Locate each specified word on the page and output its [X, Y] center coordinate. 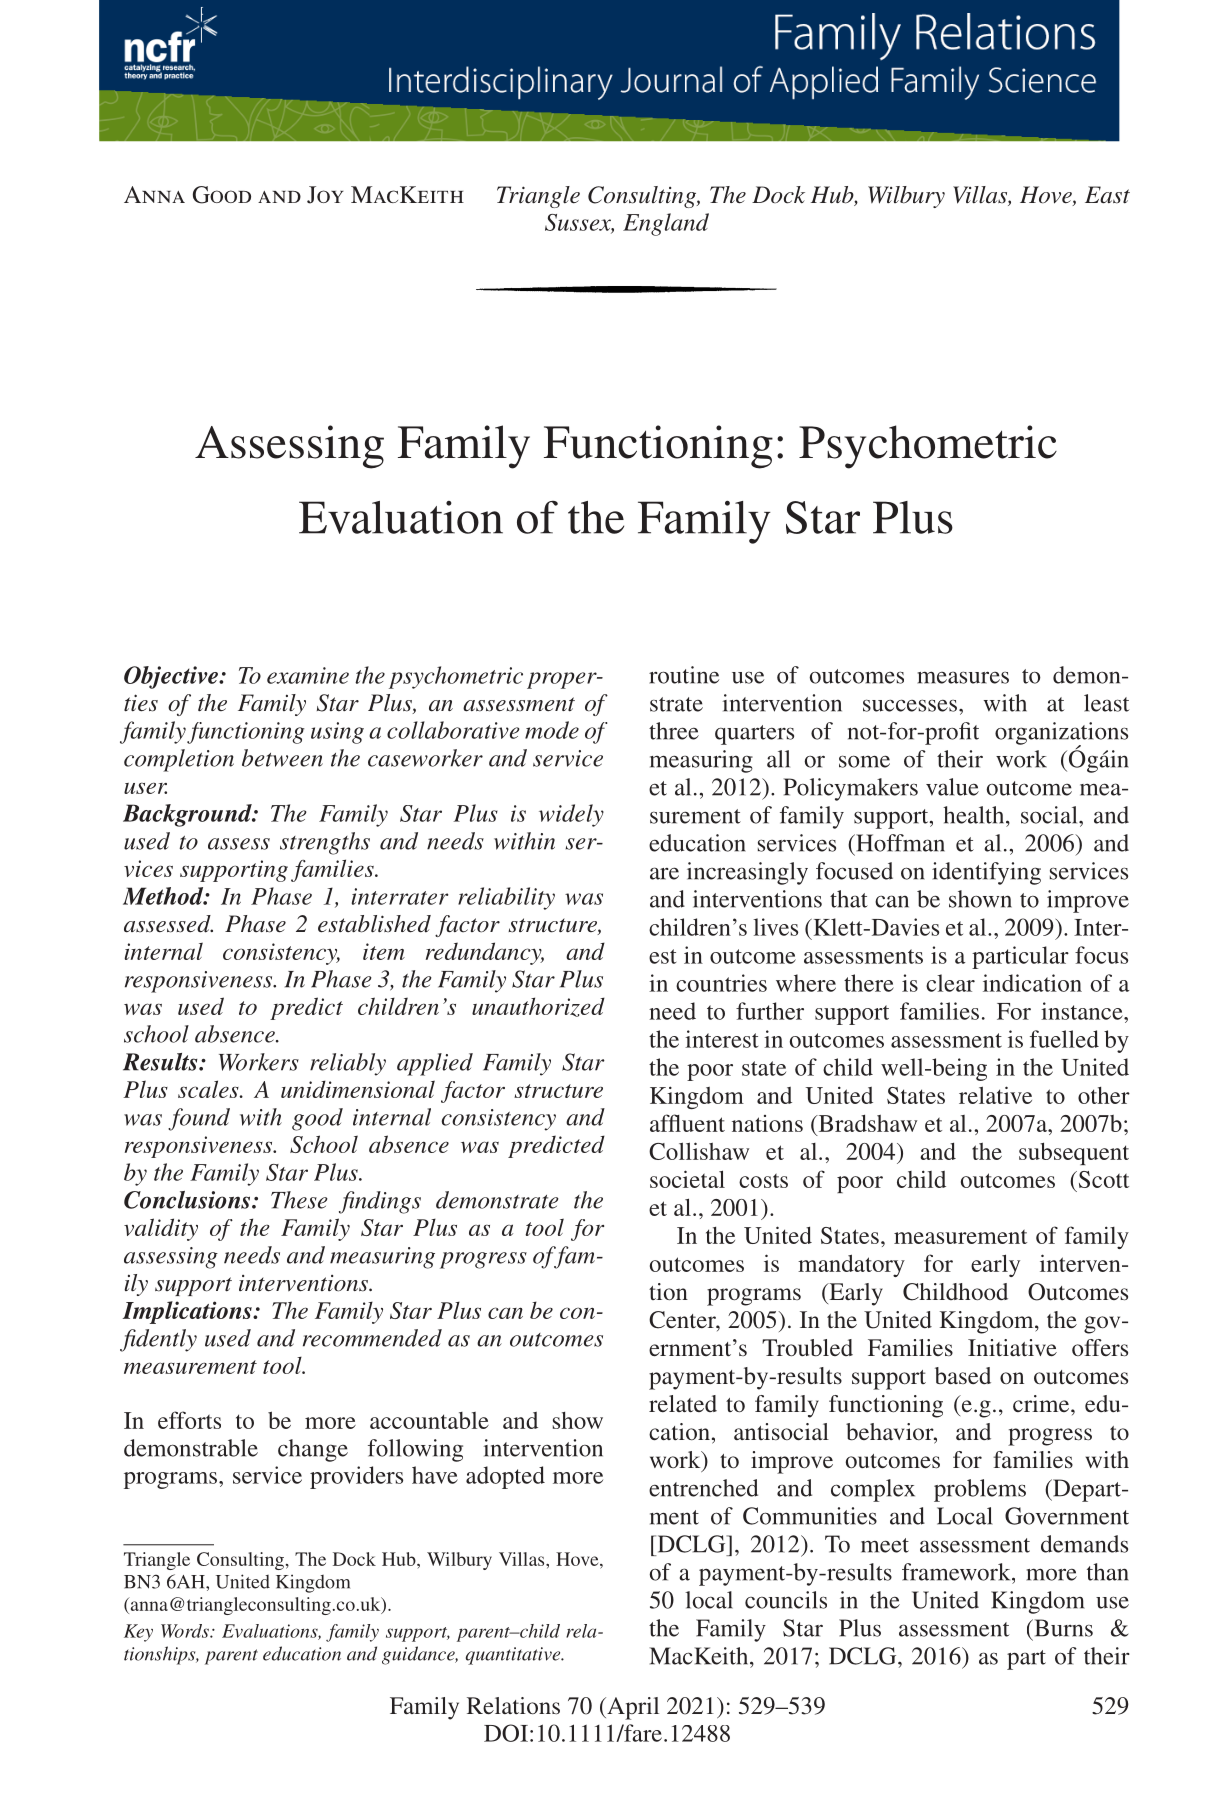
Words [186, 1631]
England [666, 224]
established [374, 924]
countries [721, 983]
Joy [325, 195]
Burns [1062, 1628]
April [632, 1708]
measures [963, 677]
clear [950, 983]
